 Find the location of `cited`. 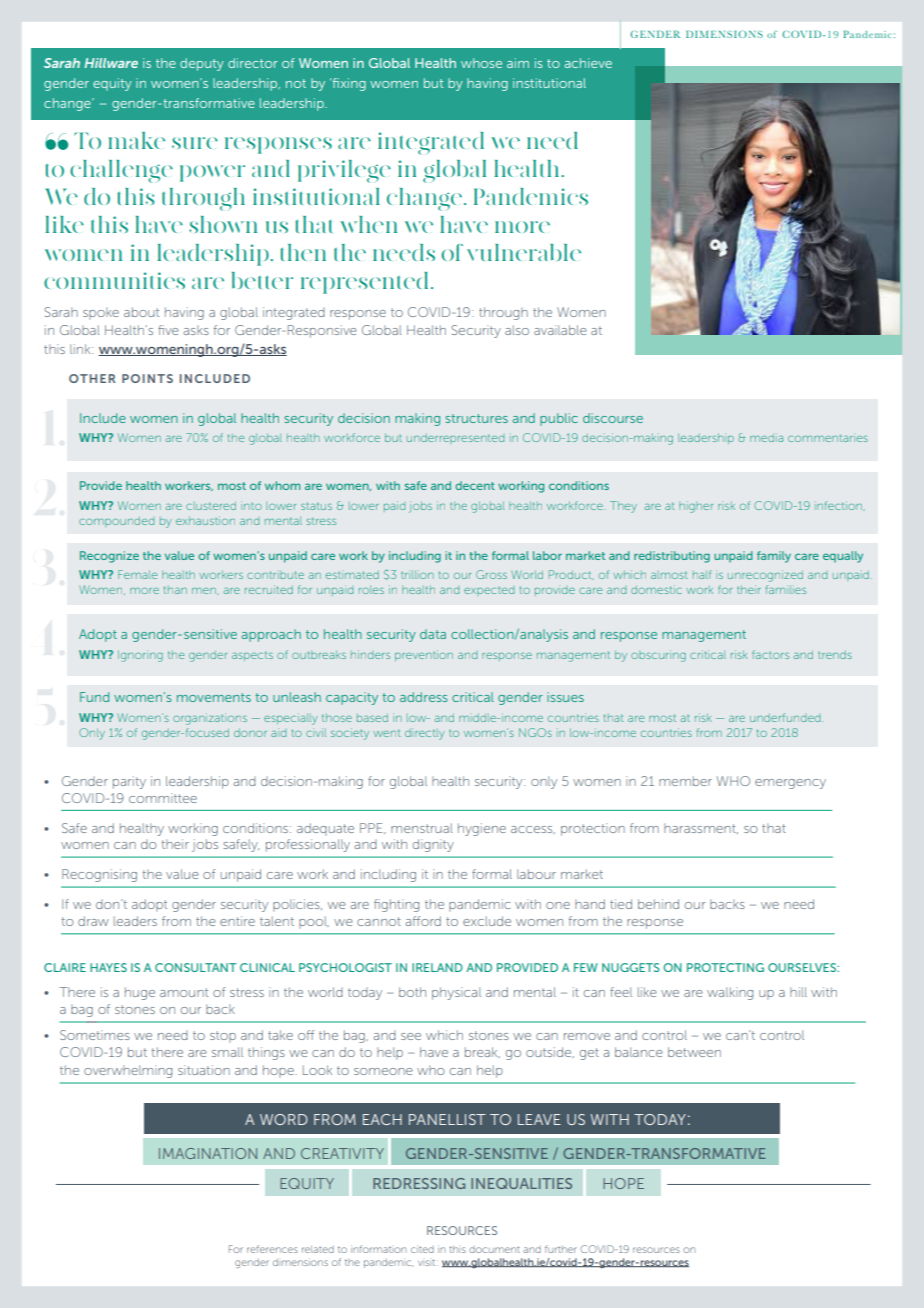

cited is located at coordinates (422, 1249).
